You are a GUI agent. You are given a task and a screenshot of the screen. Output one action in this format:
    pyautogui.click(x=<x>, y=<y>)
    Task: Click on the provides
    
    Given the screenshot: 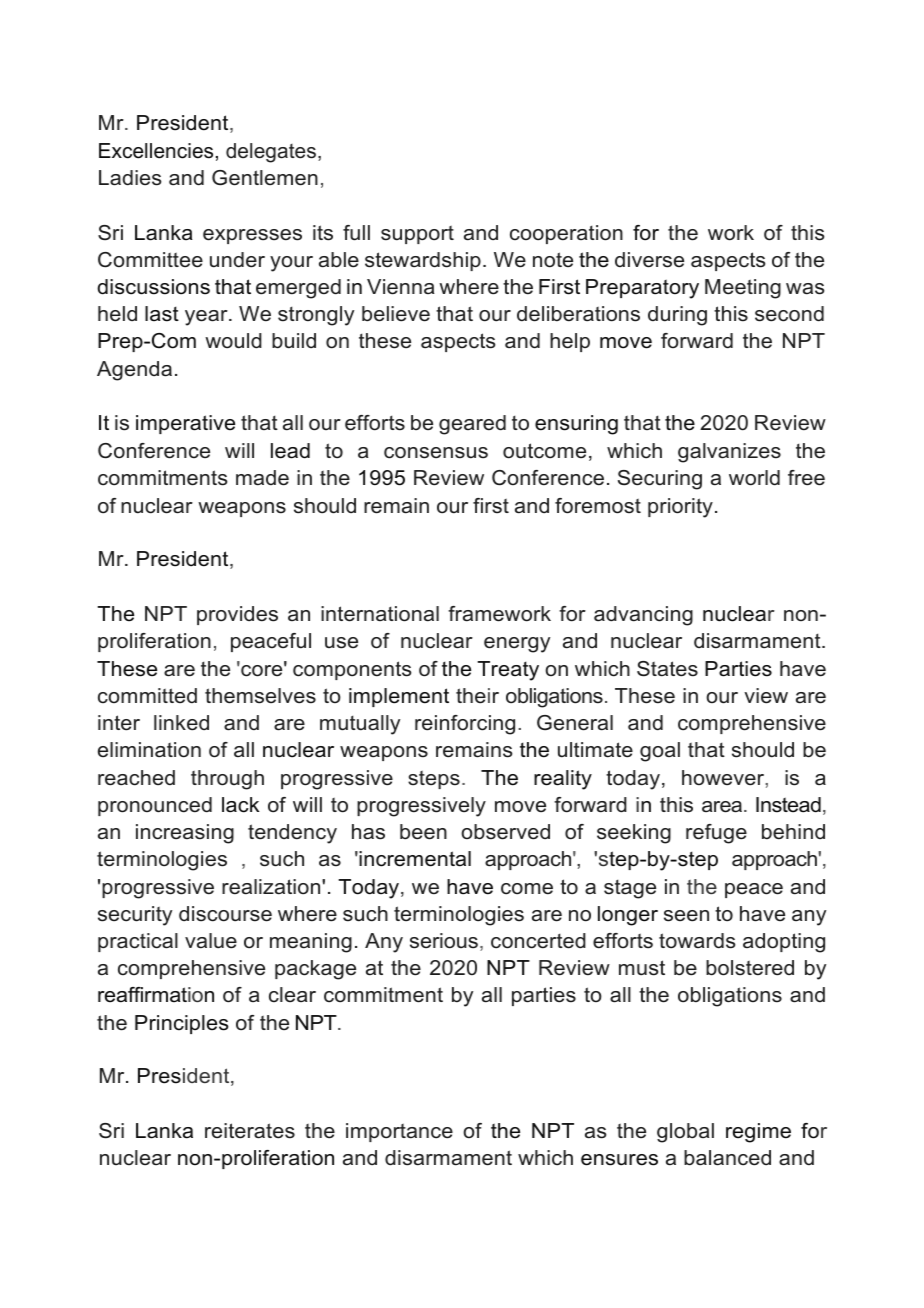 What is the action you would take?
    pyautogui.click(x=237, y=615)
